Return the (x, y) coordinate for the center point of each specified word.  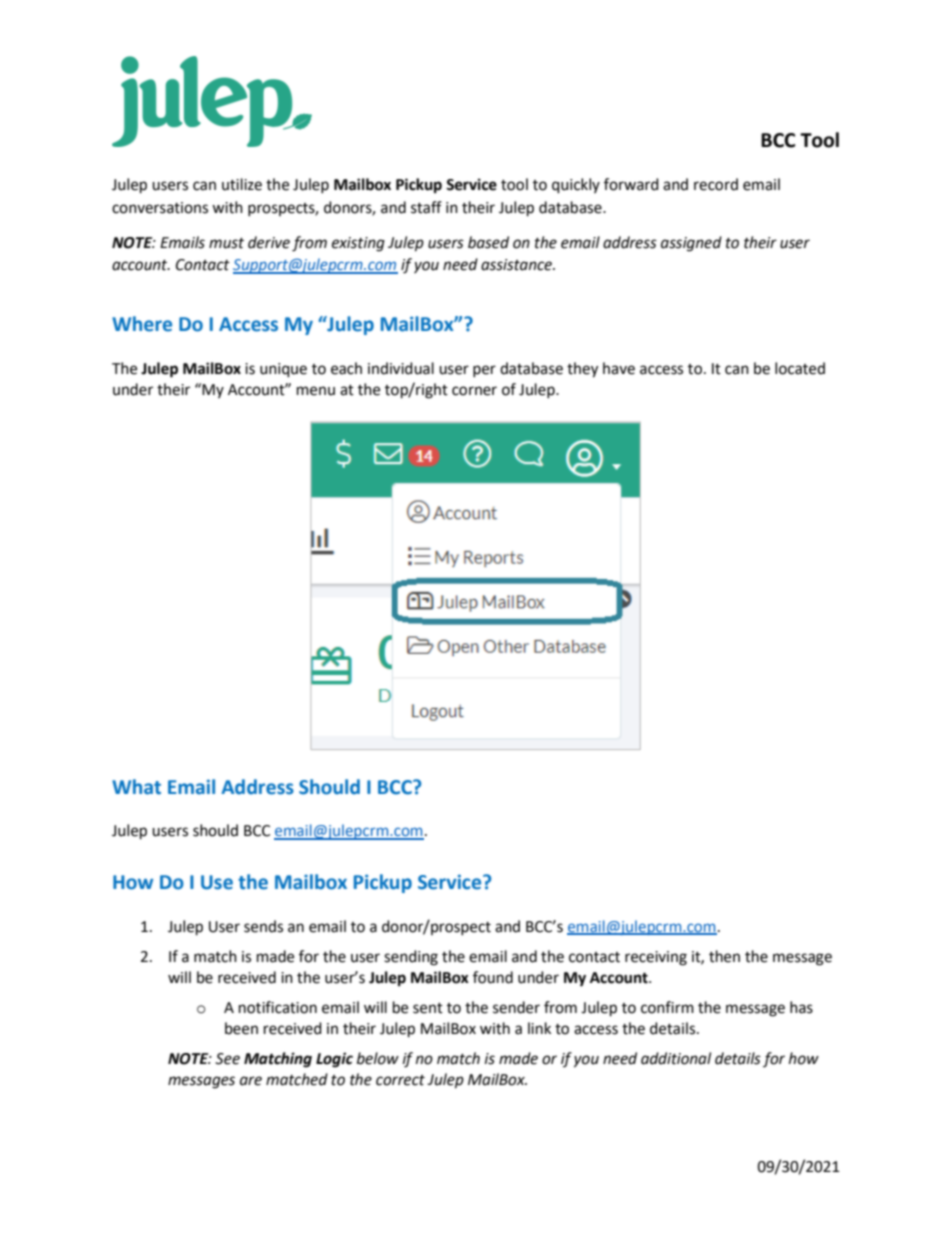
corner (474, 391)
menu (316, 391)
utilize (242, 184)
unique (283, 370)
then (724, 956)
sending (411, 958)
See (227, 1059)
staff (426, 207)
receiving (656, 958)
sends (263, 926)
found (493, 977)
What (136, 787)
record (716, 184)
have (619, 368)
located (800, 368)
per (484, 371)
